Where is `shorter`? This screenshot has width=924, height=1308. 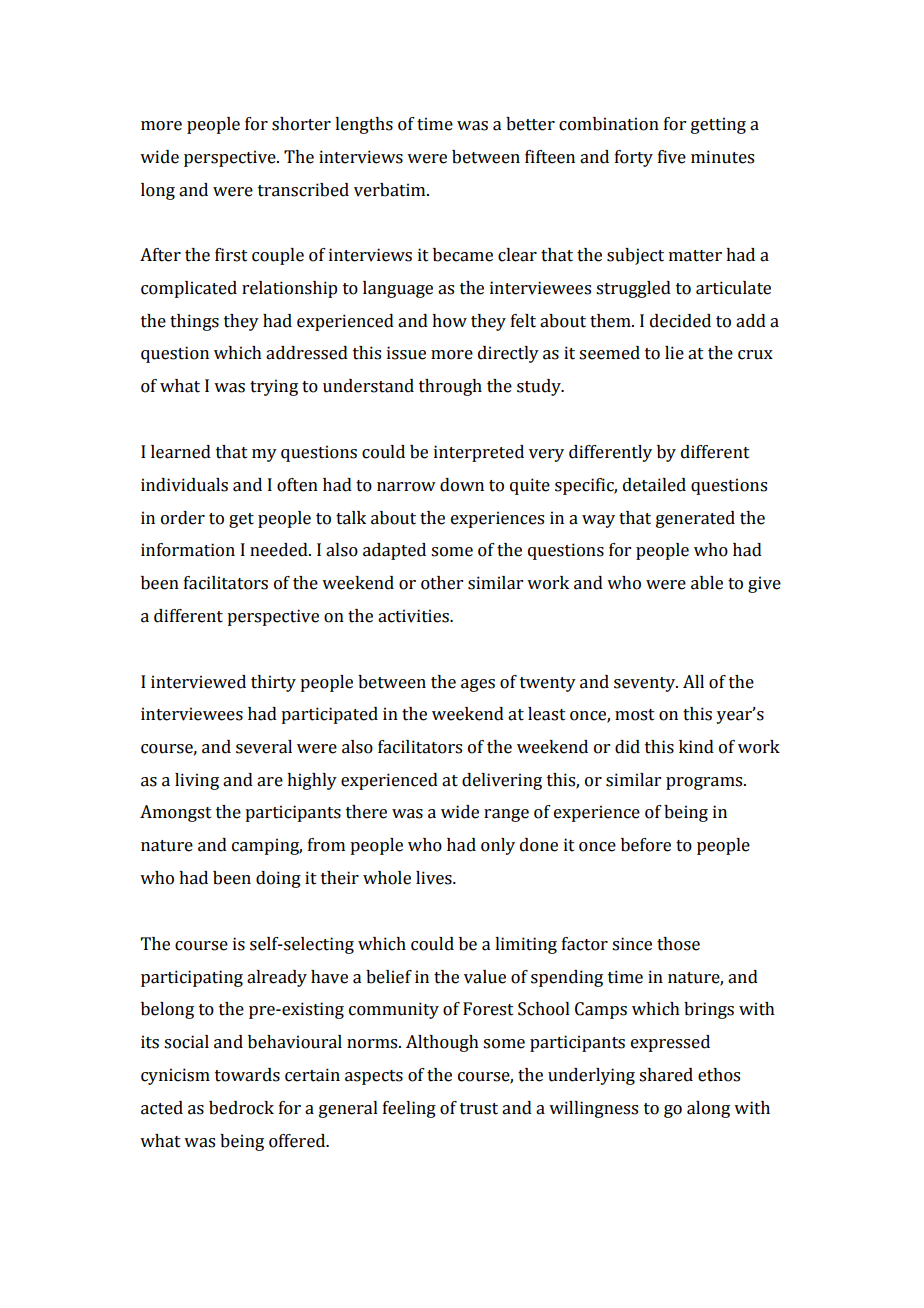 shorter is located at coordinates (301, 124).
